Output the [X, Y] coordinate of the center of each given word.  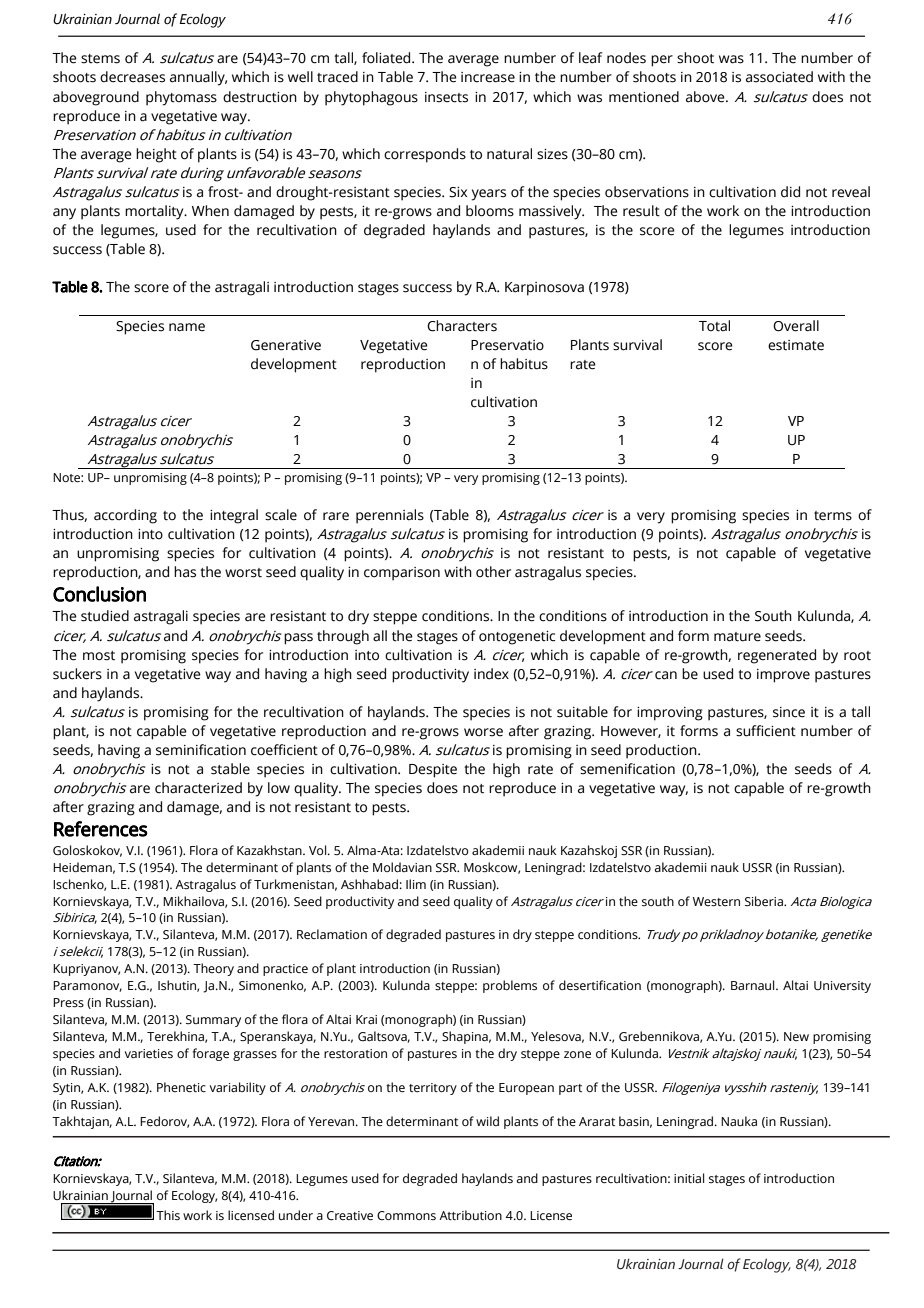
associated [779, 77]
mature [737, 637]
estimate [796, 345]
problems [510, 986]
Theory [213, 969]
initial [689, 1178]
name [187, 327]
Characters [462, 326]
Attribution [470, 1215]
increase [488, 77]
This [168, 1215]
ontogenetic [517, 638]
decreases [132, 77]
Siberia [765, 901]
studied [105, 616]
